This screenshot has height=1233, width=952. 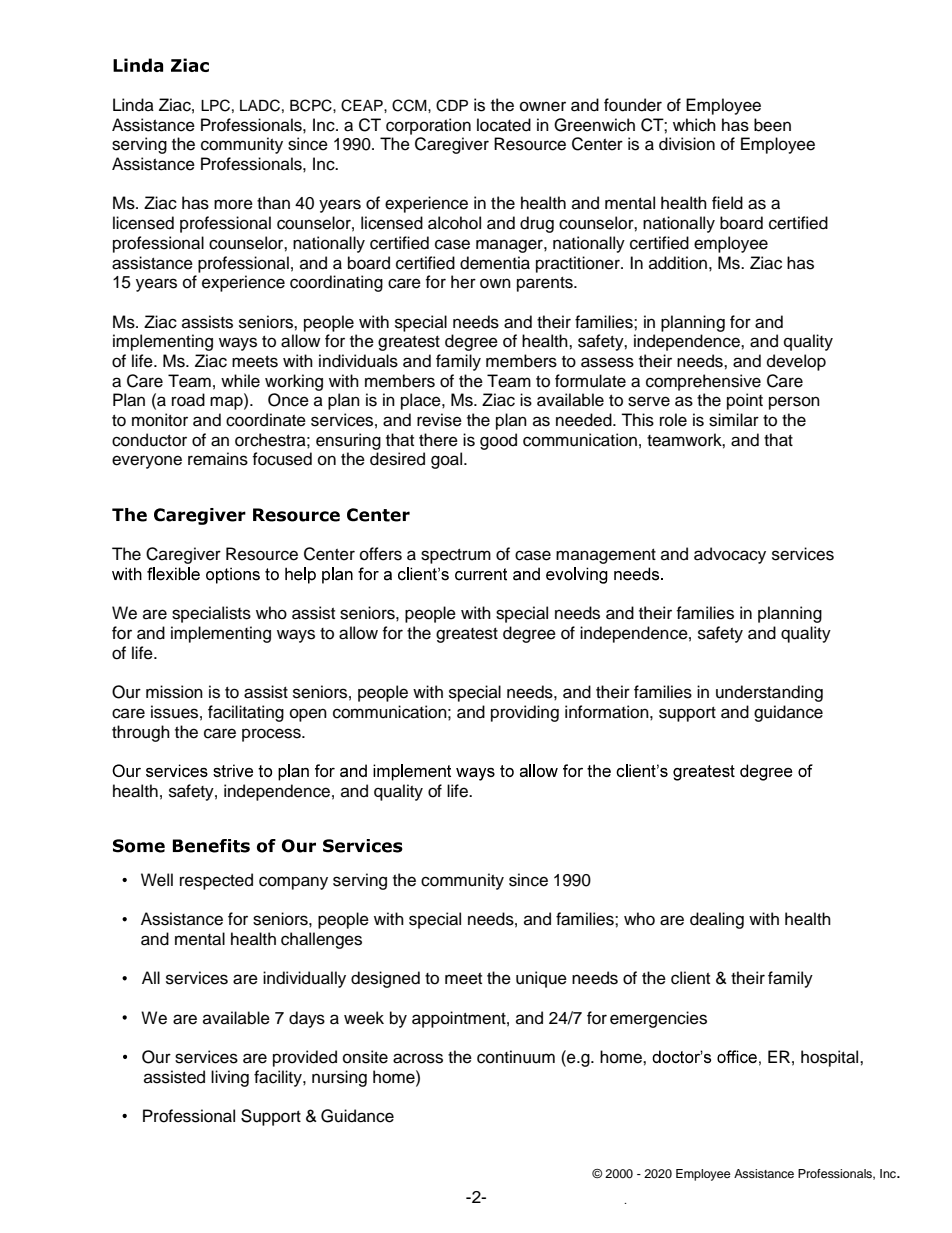 What do you see at coordinates (230, 1078) in the screenshot?
I see `living` at bounding box center [230, 1078].
